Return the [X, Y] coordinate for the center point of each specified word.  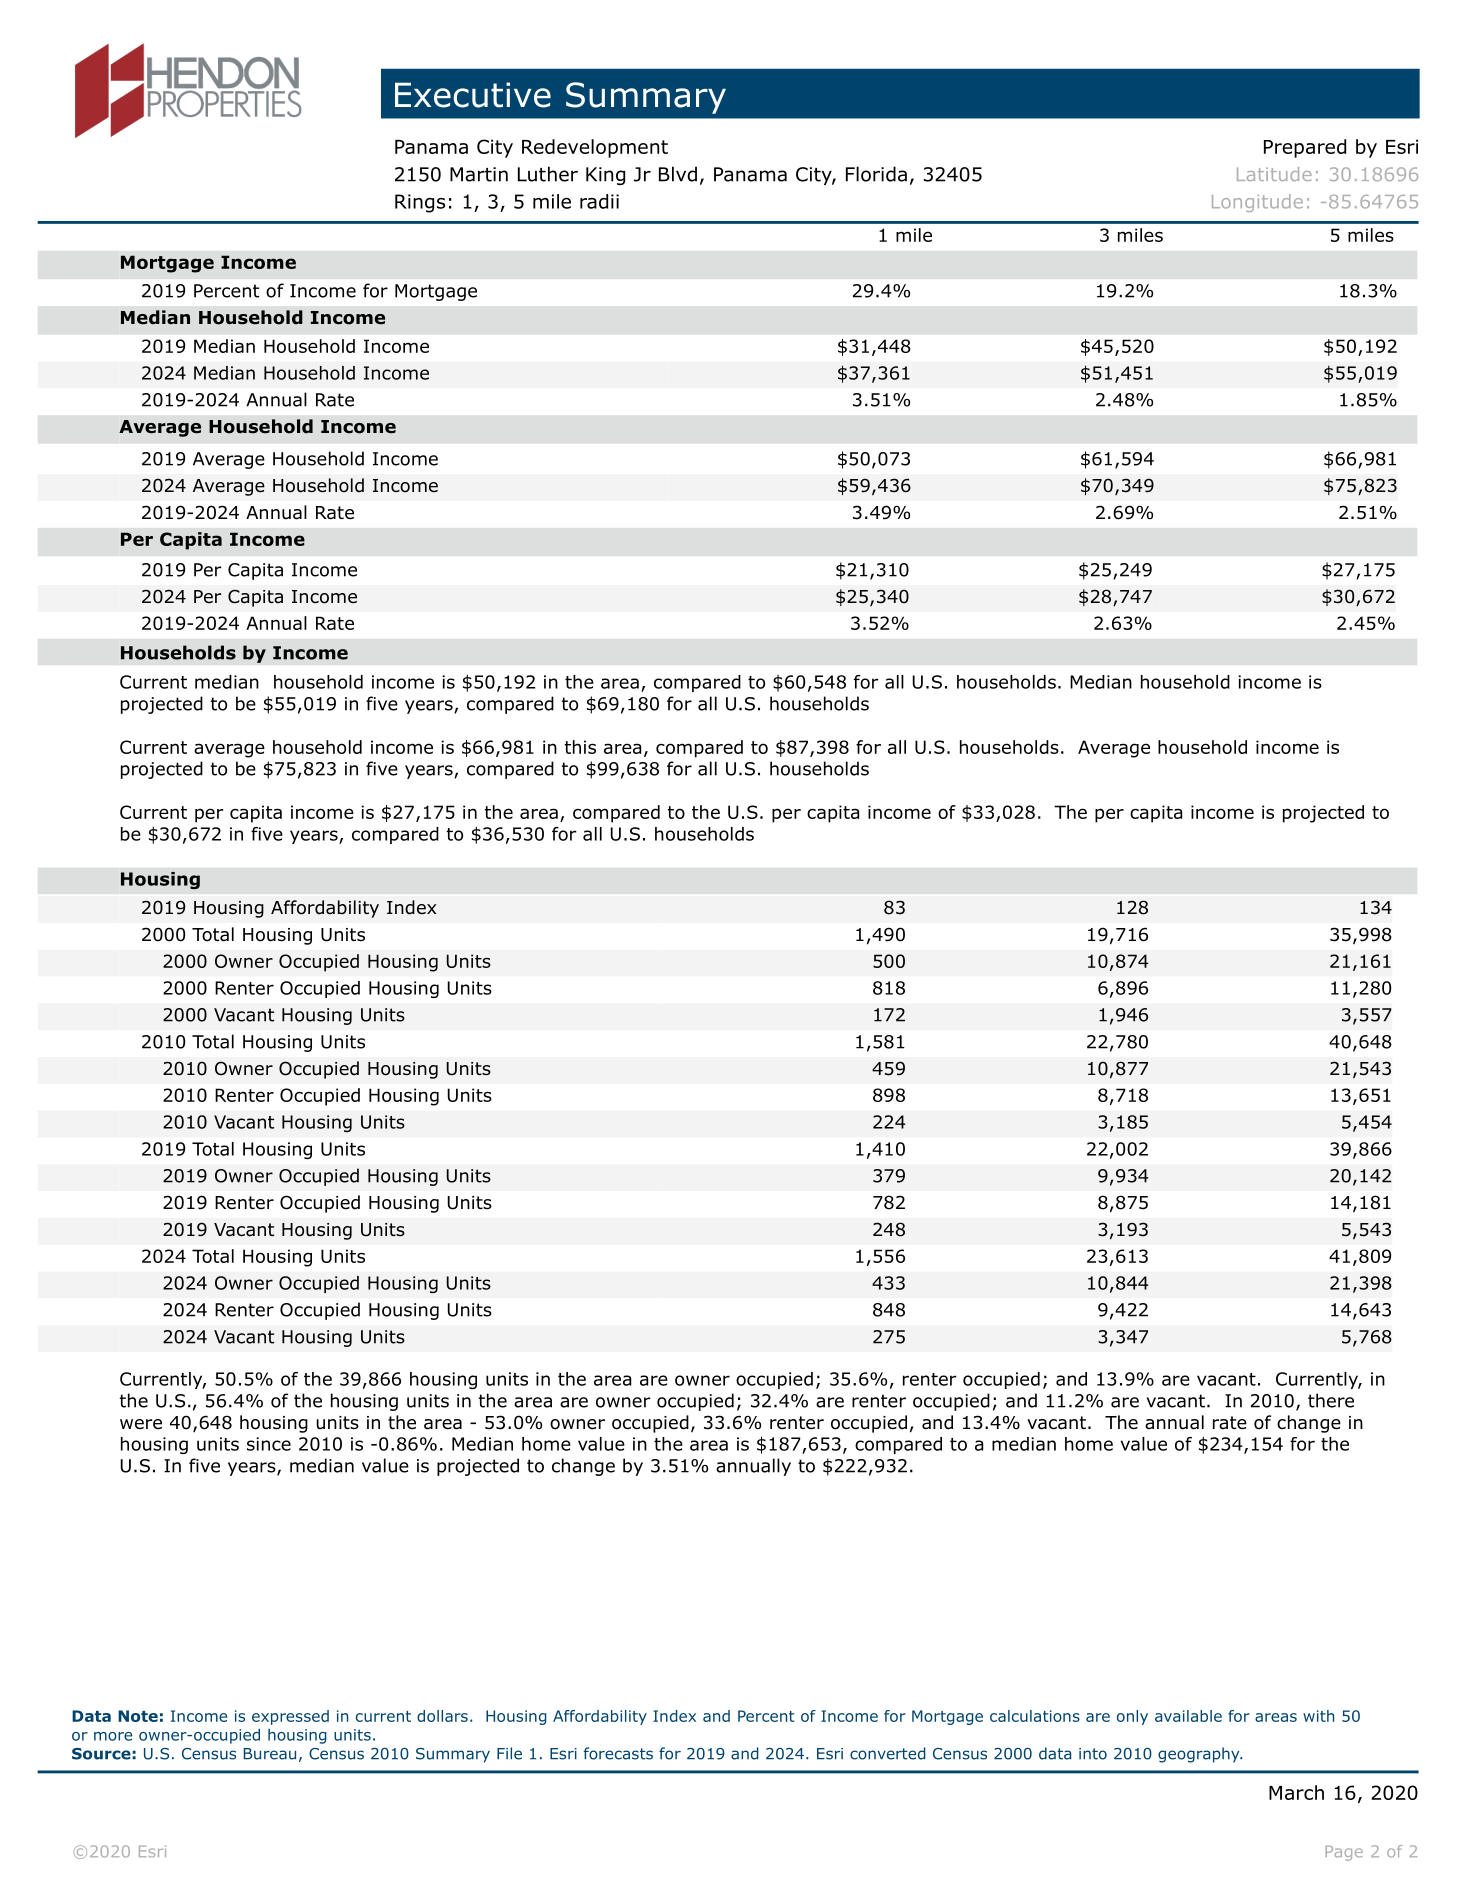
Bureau [270, 1754]
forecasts [618, 1753]
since [269, 1444]
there [1331, 1400]
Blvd [678, 174]
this [580, 747]
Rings [420, 203]
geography [1200, 1755]
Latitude [1274, 174]
